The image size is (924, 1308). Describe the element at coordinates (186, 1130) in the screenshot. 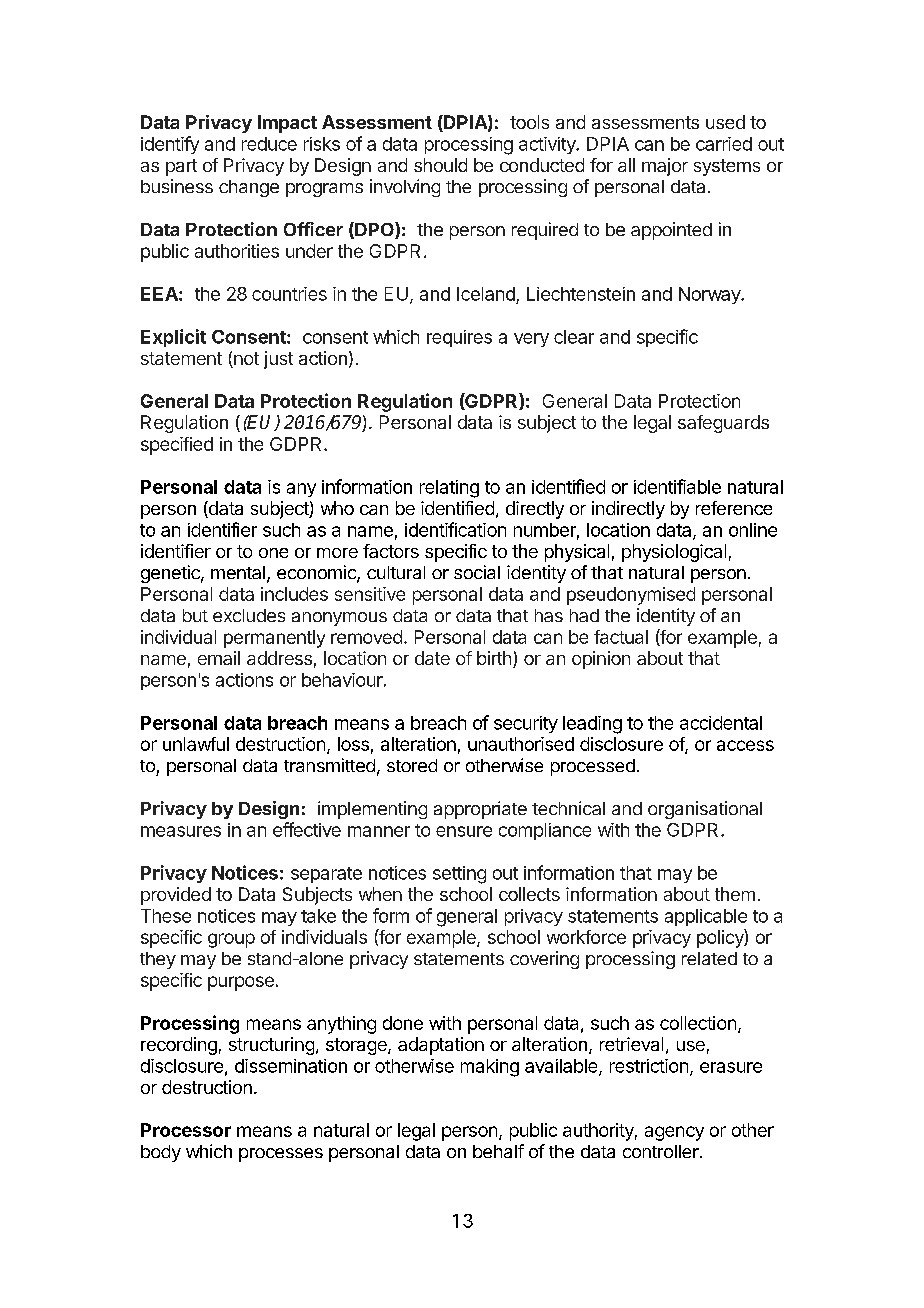

I see `Processor` at that location.
